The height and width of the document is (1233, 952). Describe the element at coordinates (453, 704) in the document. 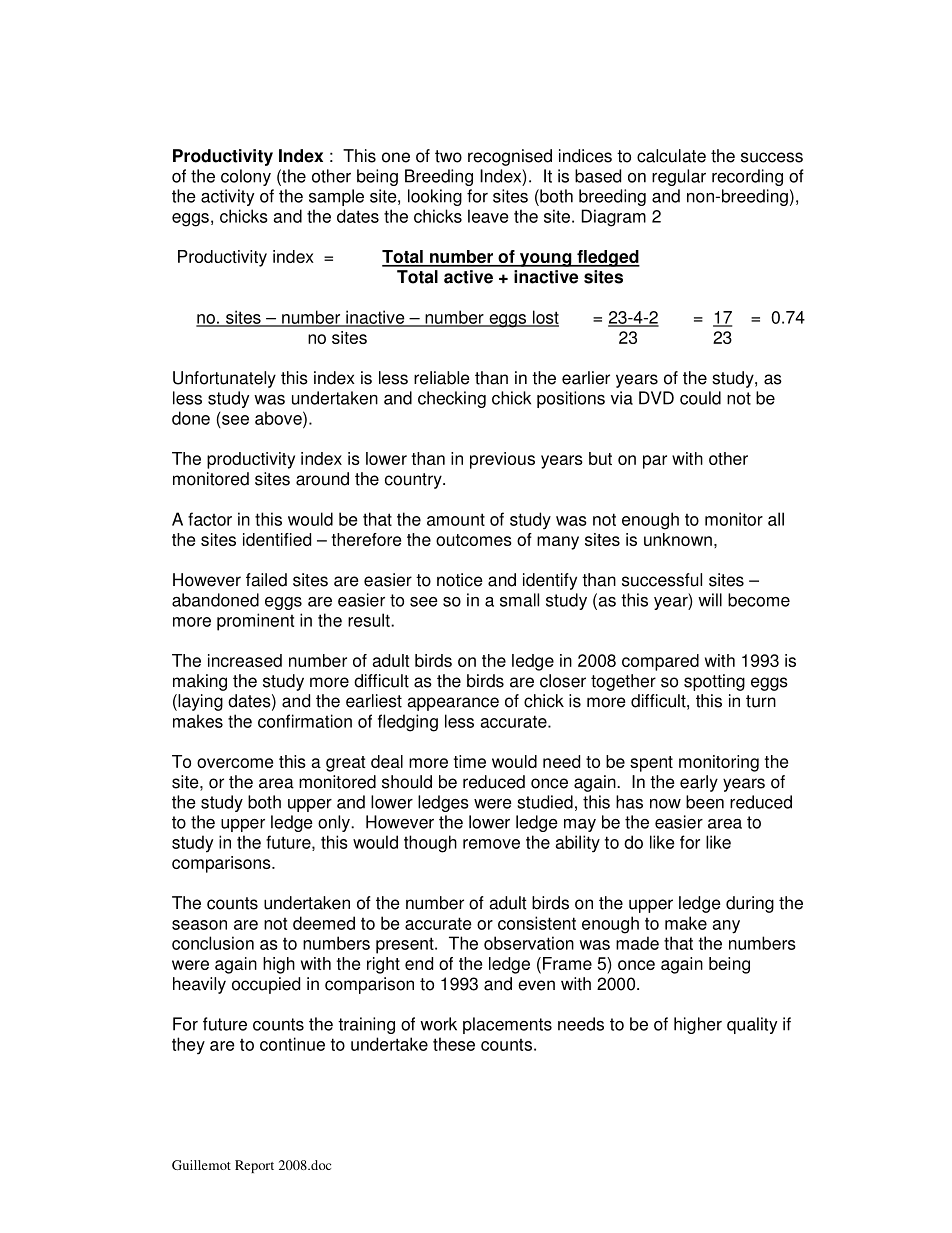

I see `appearance` at that location.
